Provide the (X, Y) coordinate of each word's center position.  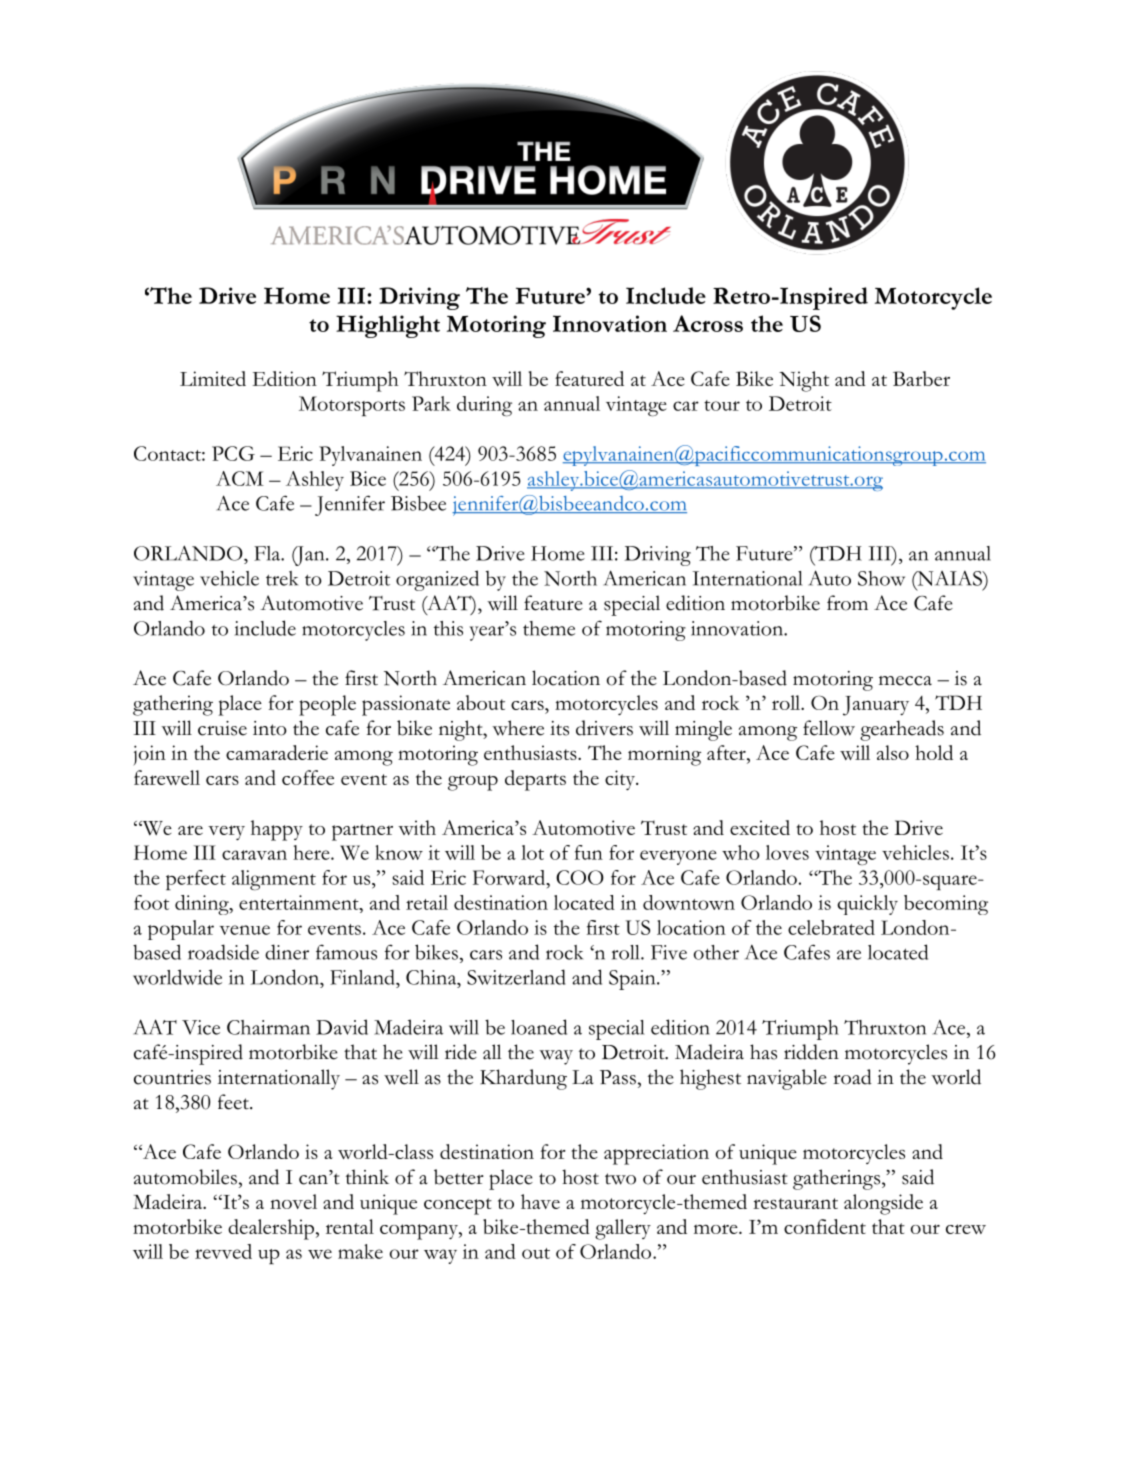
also (893, 752)
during (484, 406)
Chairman (268, 1027)
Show (881, 578)
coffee (308, 777)
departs (535, 780)
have (540, 1201)
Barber (921, 378)
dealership (271, 1229)
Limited (213, 378)
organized (437, 580)
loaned (539, 1027)
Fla (268, 553)
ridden (811, 1052)
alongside (883, 1204)
